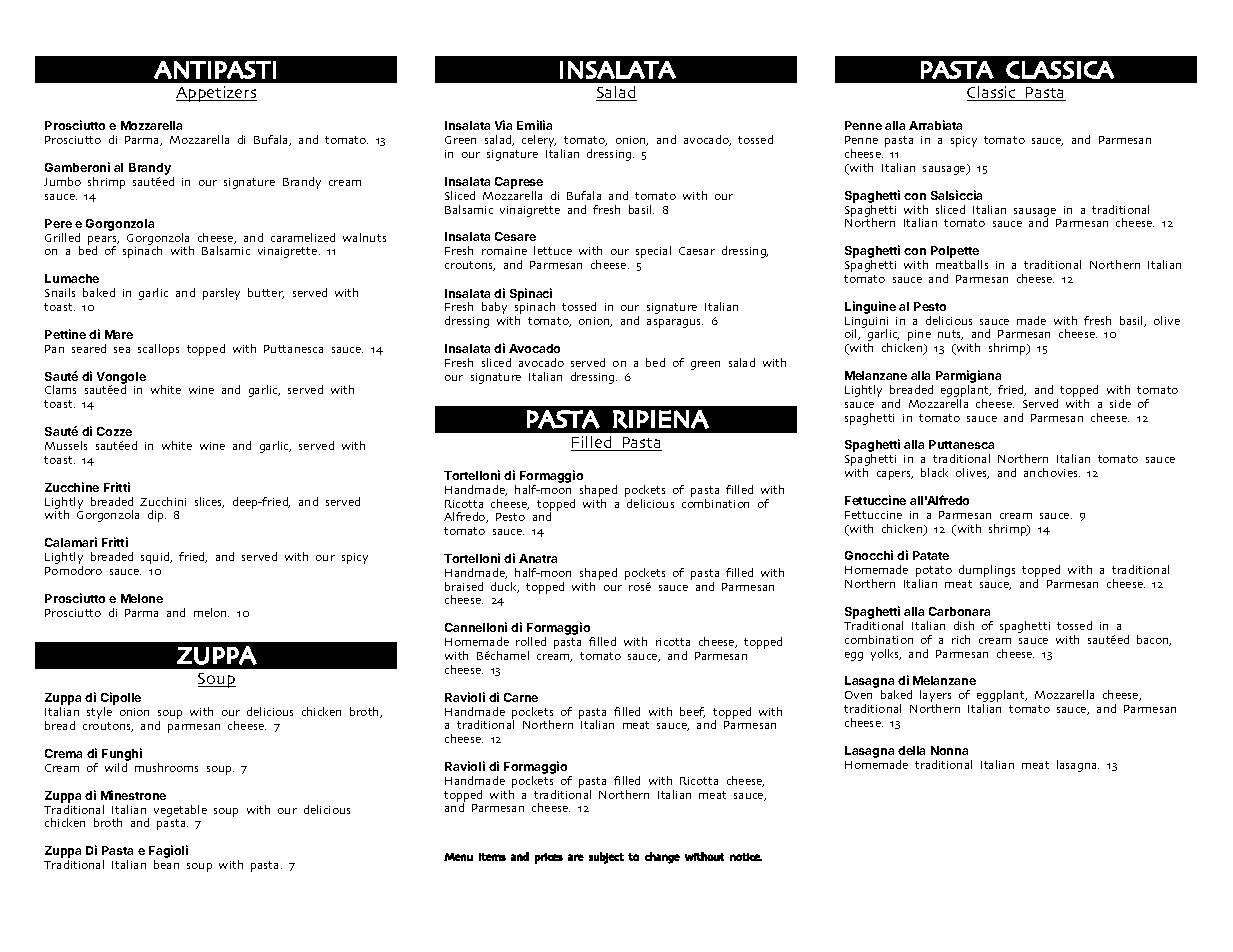  Describe the element at coordinates (166, 864) in the image. I see `bean` at that location.
